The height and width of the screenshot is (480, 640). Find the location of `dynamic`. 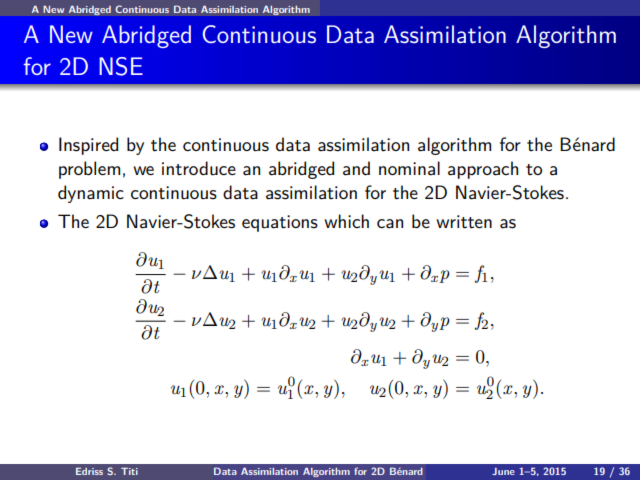

dynamic is located at coordinates (91, 194).
